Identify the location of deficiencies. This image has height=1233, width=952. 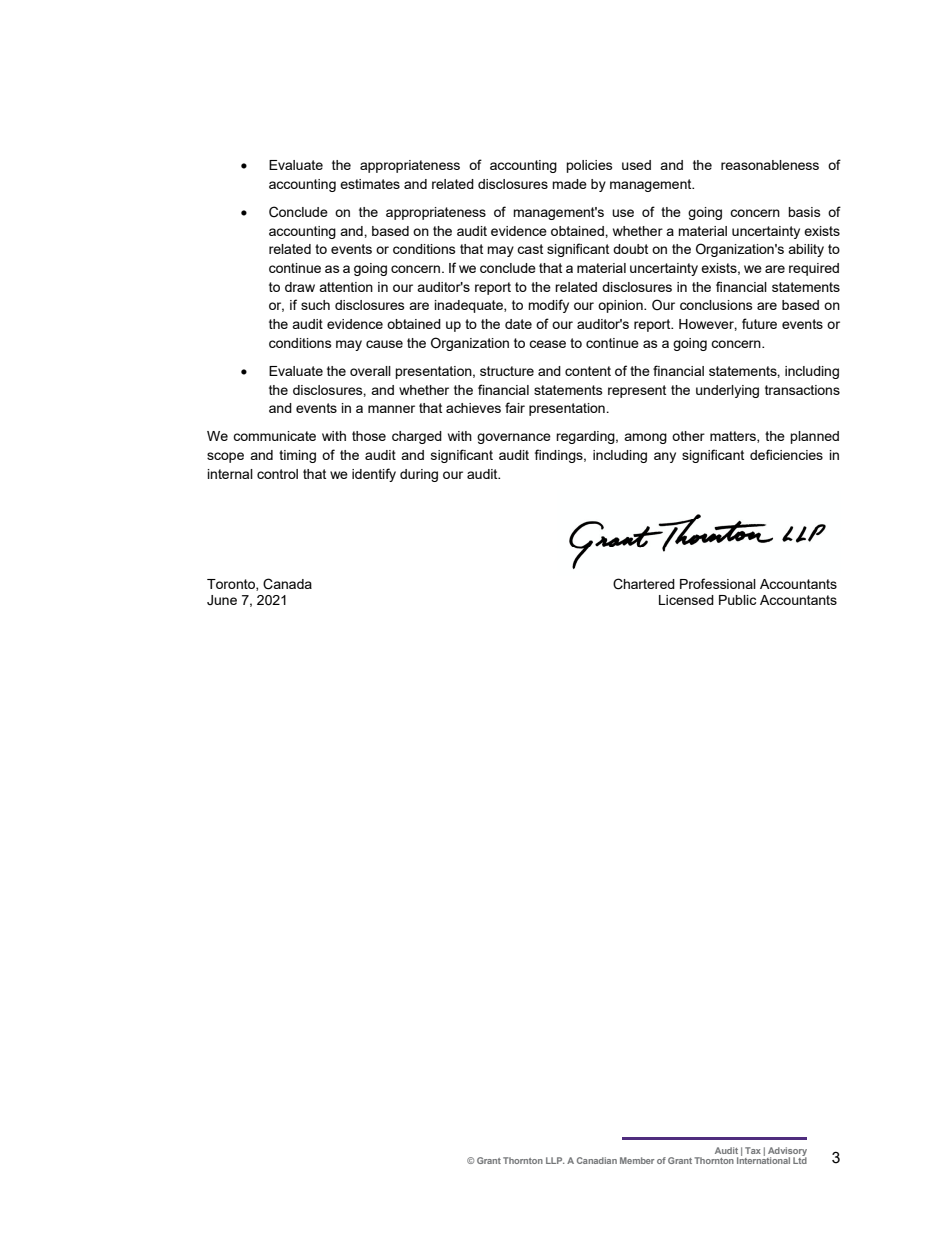
(786, 454).
